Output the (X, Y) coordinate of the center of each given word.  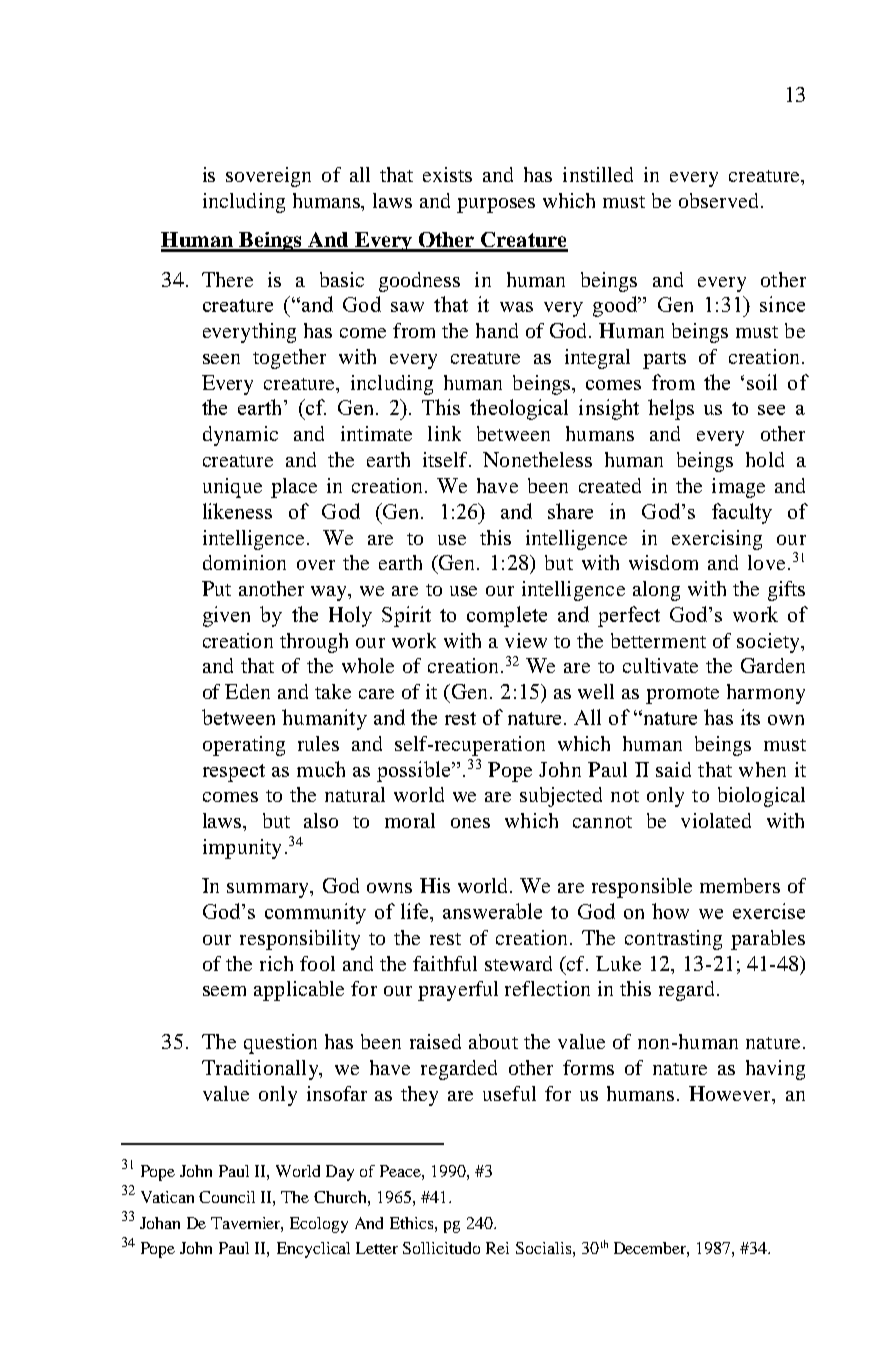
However (731, 1093)
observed (718, 200)
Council (227, 1197)
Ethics (413, 1223)
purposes (496, 205)
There (227, 279)
